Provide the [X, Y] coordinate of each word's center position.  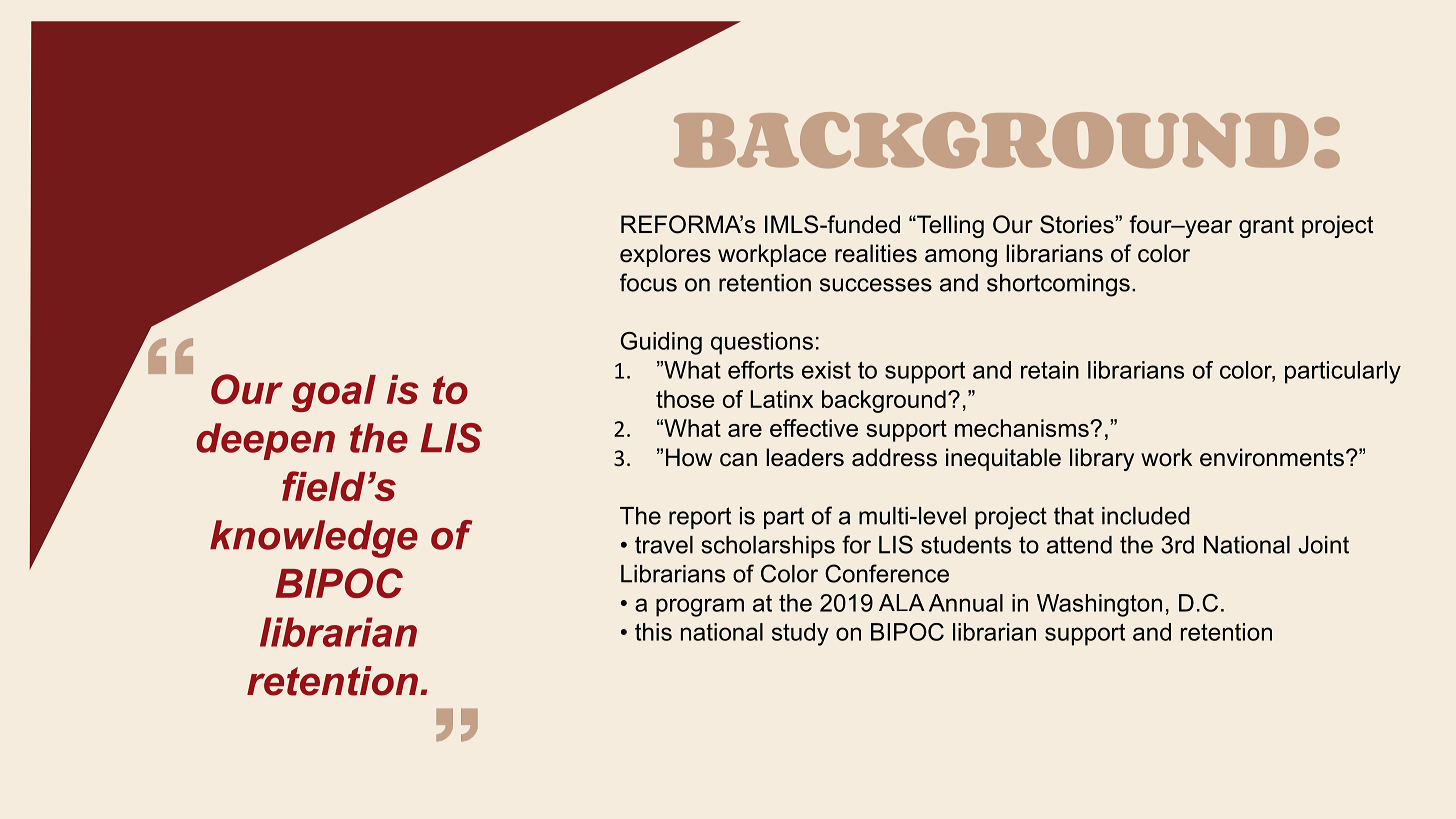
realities [876, 253]
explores [665, 255]
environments [1272, 457]
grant [1266, 227]
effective [814, 428]
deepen [265, 441]
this [653, 632]
